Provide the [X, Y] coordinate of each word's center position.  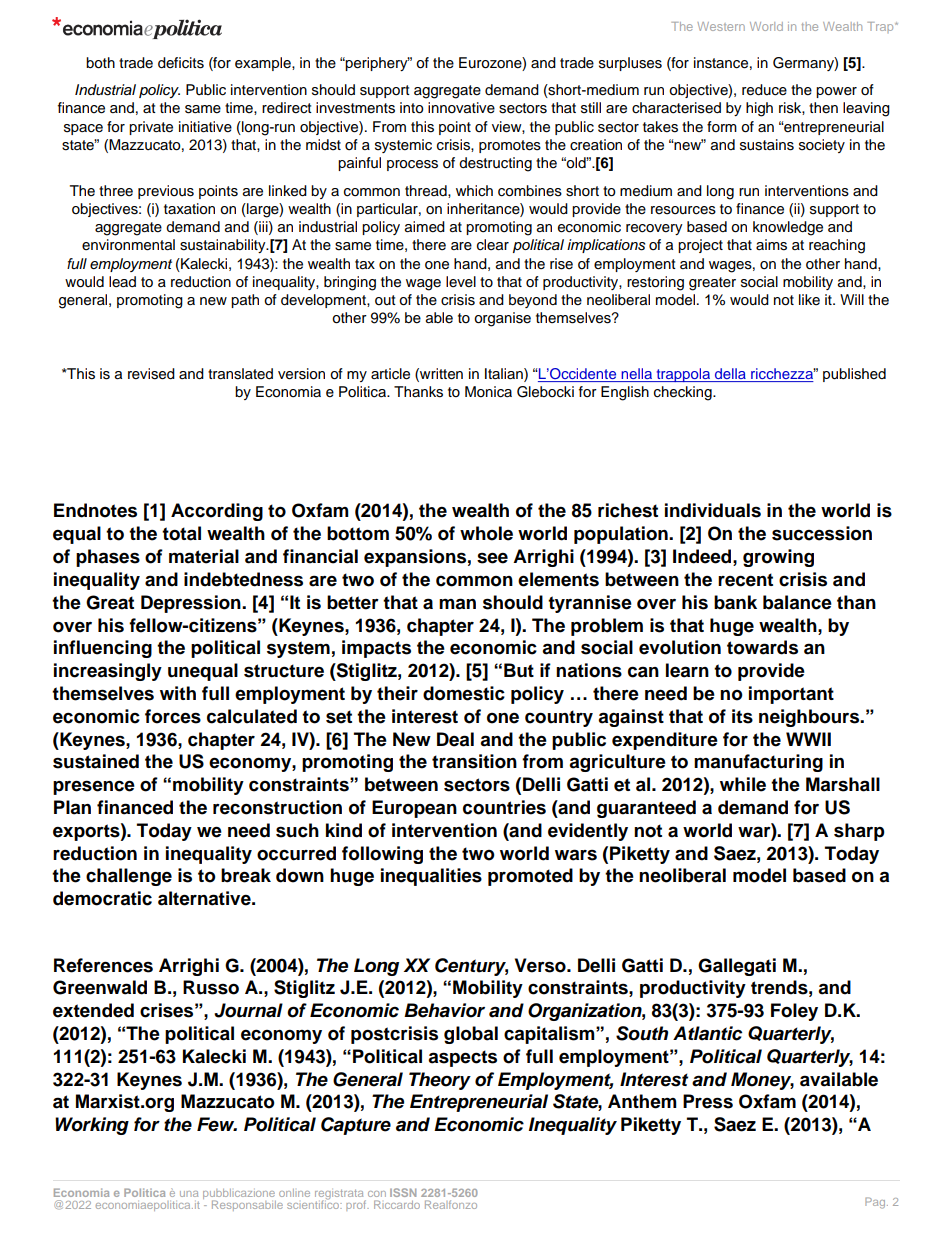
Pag [876, 1203]
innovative [461, 108]
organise [502, 319]
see [492, 558]
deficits [181, 63]
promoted [530, 877]
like [809, 299]
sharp [859, 832]
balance [797, 602]
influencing [103, 649]
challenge [129, 877]
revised [151, 374]
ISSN [403, 1192]
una [189, 1194]
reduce [764, 90]
